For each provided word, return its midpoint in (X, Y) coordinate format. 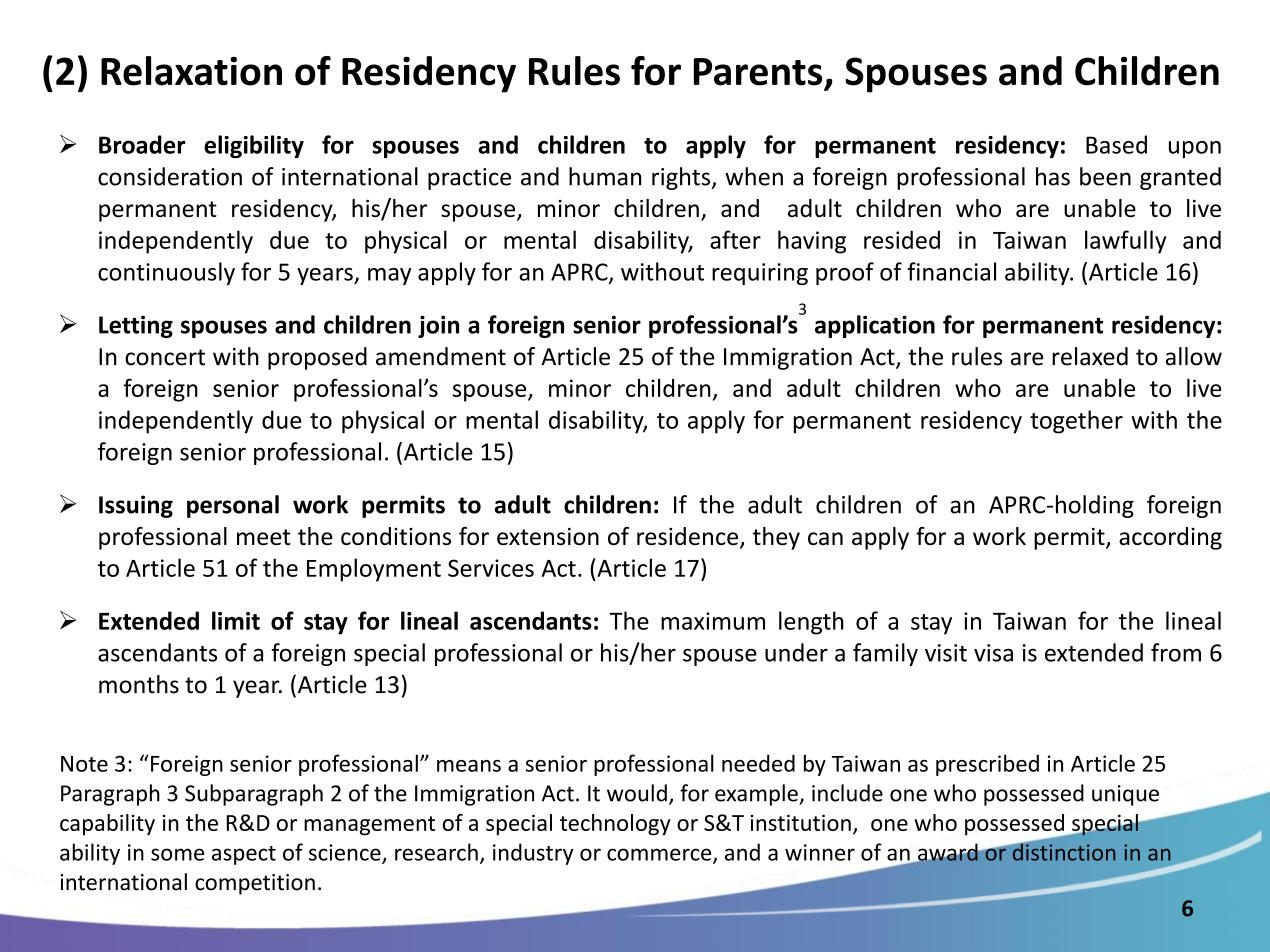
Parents (758, 72)
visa (993, 653)
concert (165, 357)
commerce (660, 855)
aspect (244, 855)
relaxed (1090, 356)
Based (1116, 144)
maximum (713, 621)
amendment (441, 356)
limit (236, 620)
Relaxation (191, 71)
